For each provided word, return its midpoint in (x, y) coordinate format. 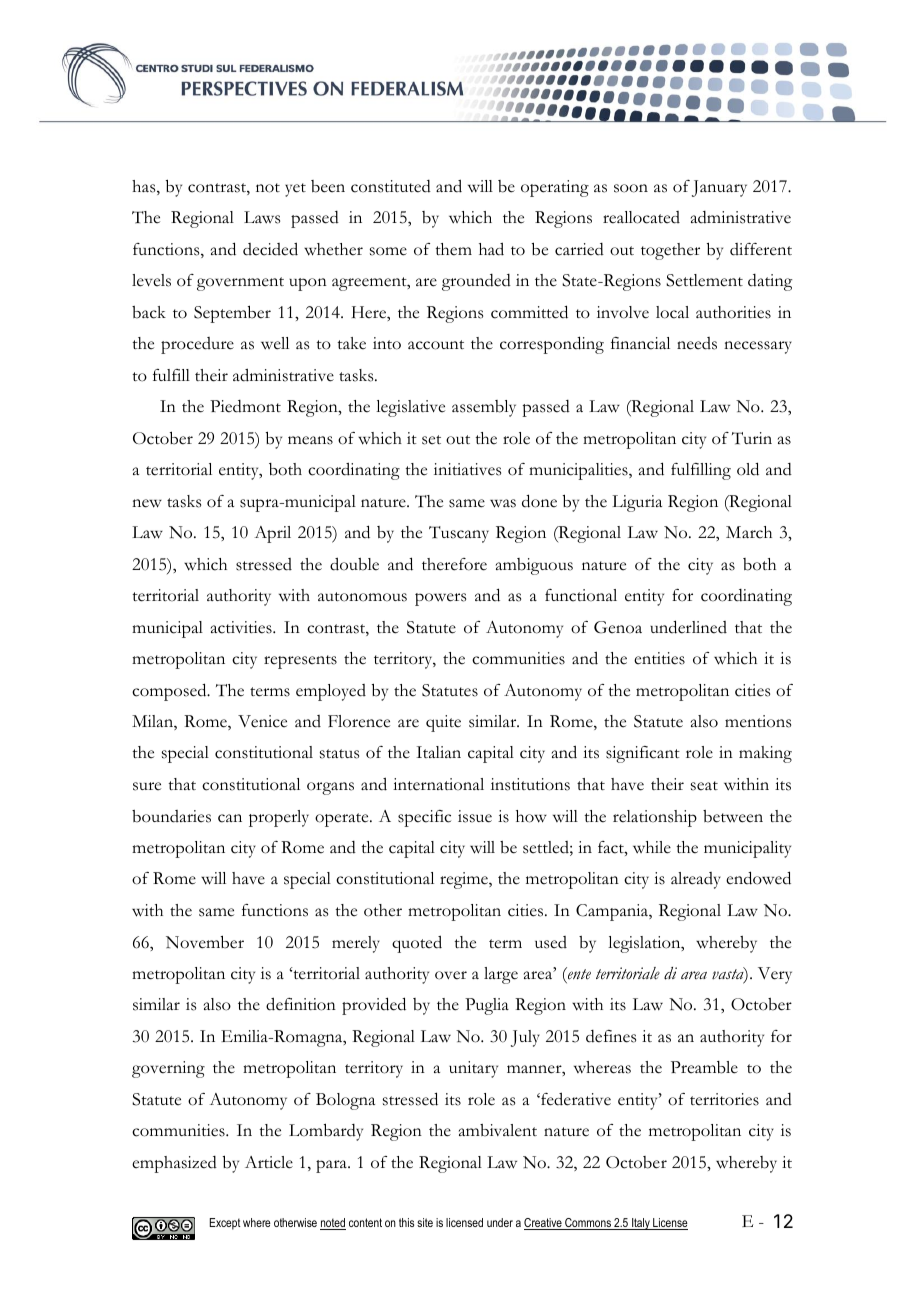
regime (465, 880)
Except (225, 1224)
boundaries (171, 816)
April (272, 534)
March (749, 532)
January (719, 188)
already (696, 880)
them (453, 249)
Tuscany (459, 534)
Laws (262, 217)
